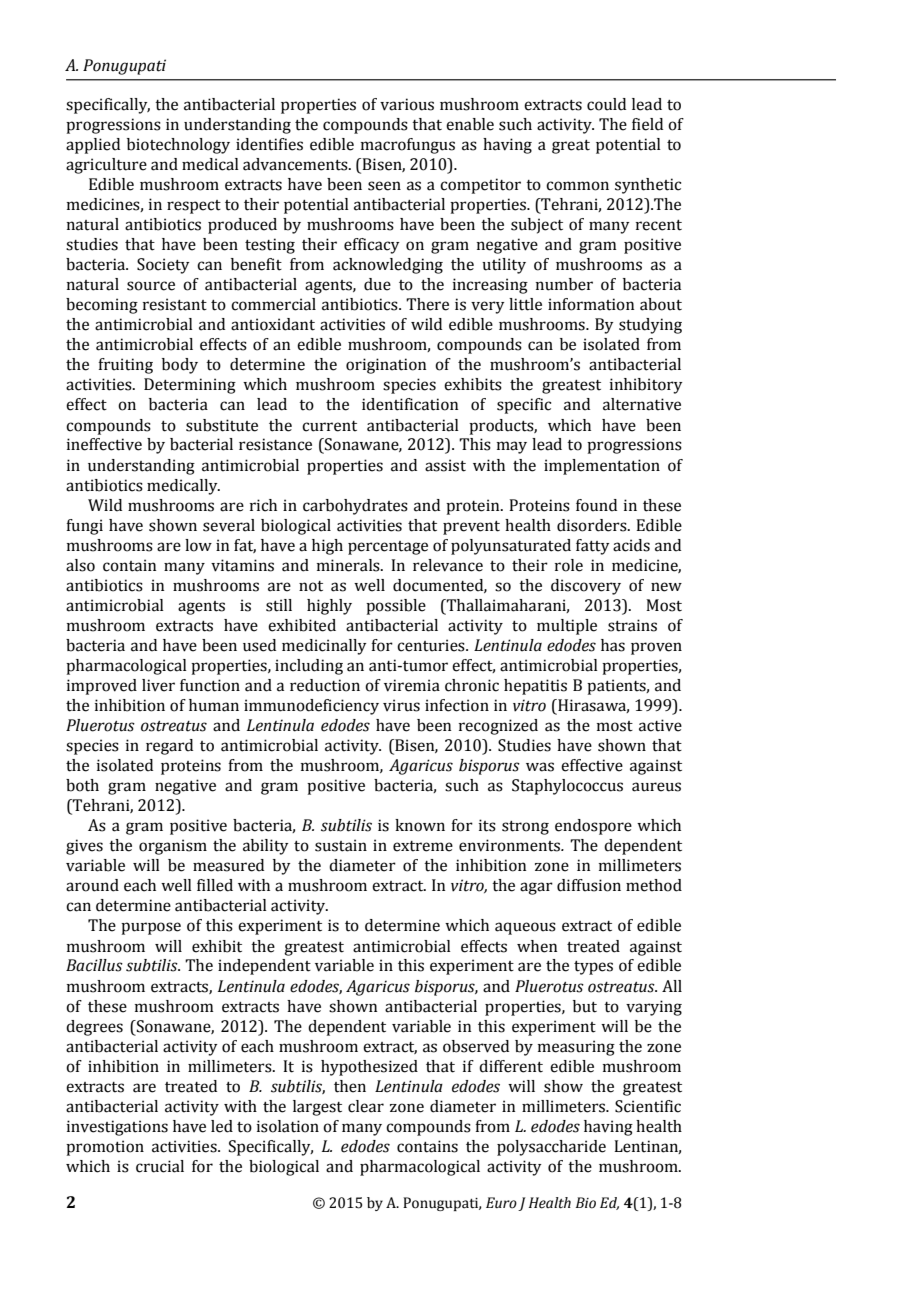 The width and height of the image is (924, 1308). What do you see at coordinates (589, 885) in the image?
I see `diffusion` at bounding box center [589, 885].
